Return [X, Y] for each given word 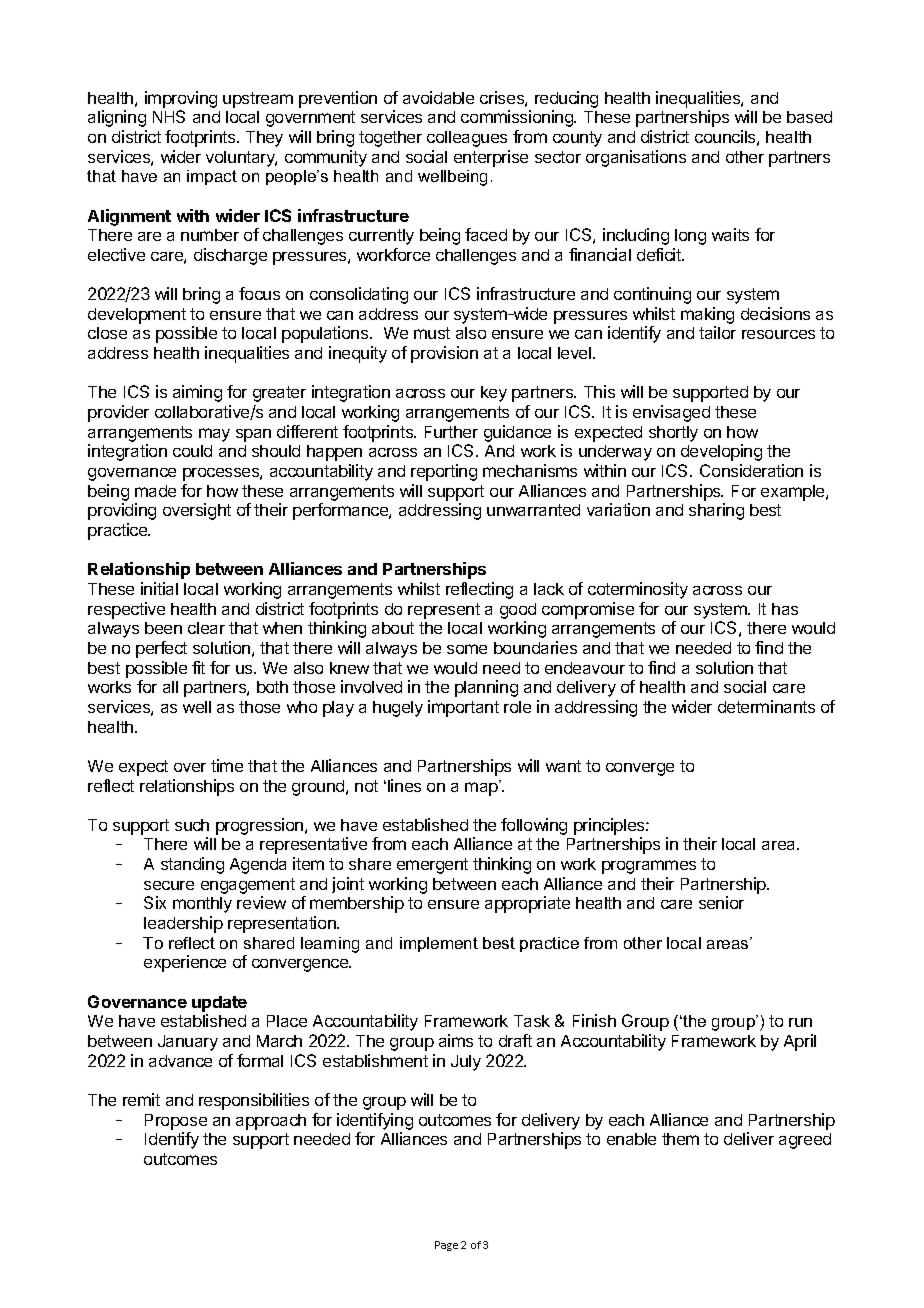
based [809, 117]
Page [446, 1246]
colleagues [467, 139]
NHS [169, 116]
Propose [176, 1122]
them [680, 1139]
